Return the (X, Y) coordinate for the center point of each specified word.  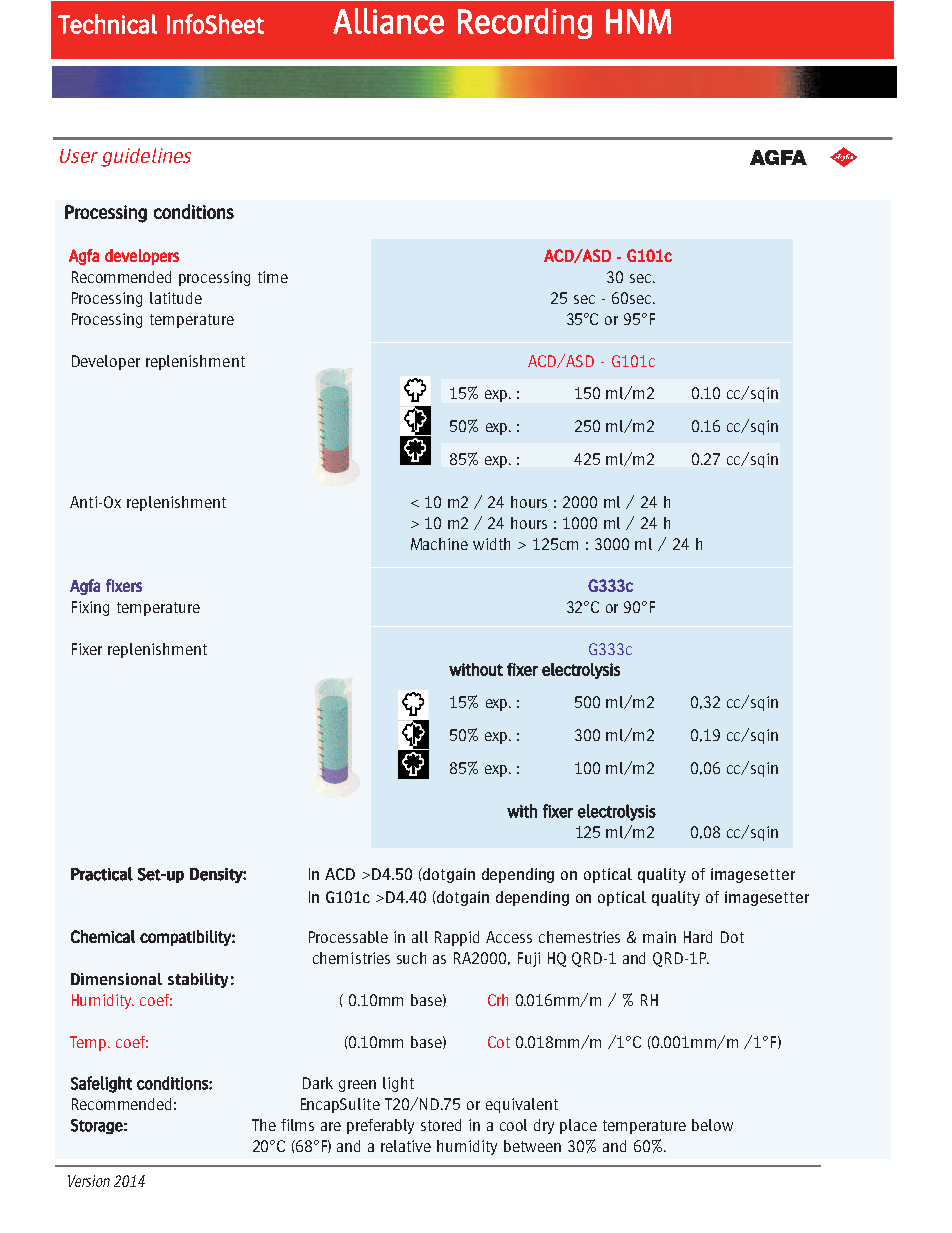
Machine (439, 544)
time (273, 277)
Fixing (90, 608)
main (659, 937)
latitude (176, 298)
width (491, 544)
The (264, 1125)
